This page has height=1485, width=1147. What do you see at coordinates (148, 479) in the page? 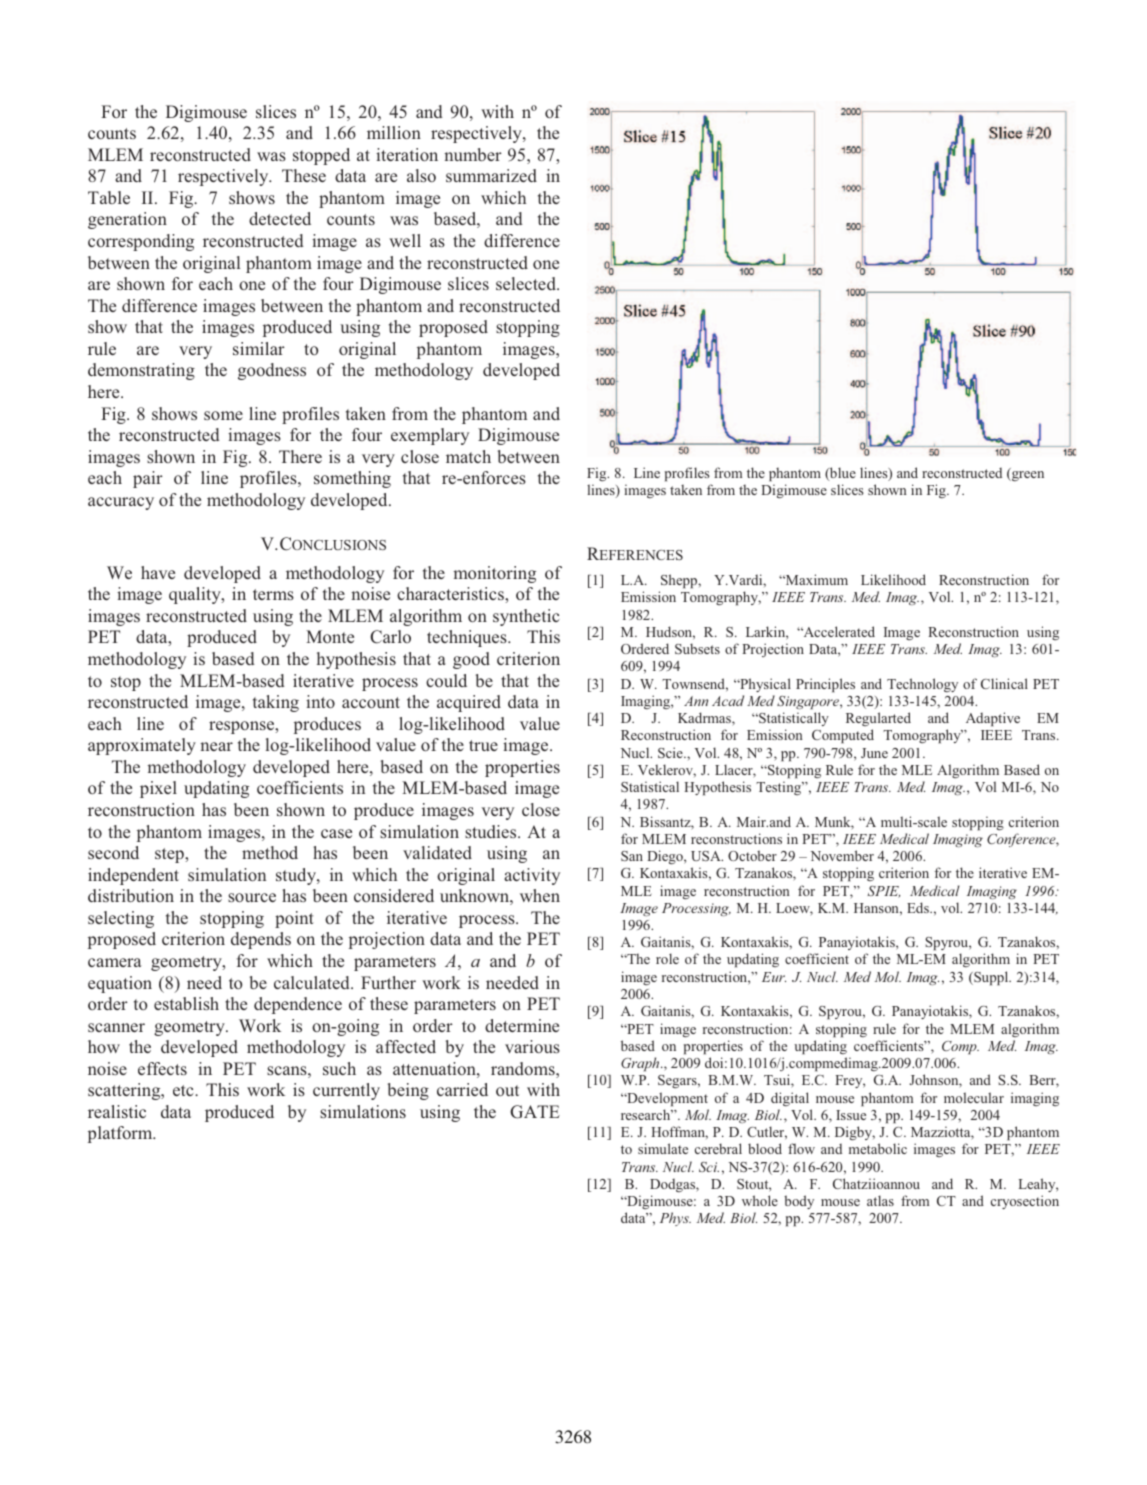
I see `pair` at bounding box center [148, 479].
